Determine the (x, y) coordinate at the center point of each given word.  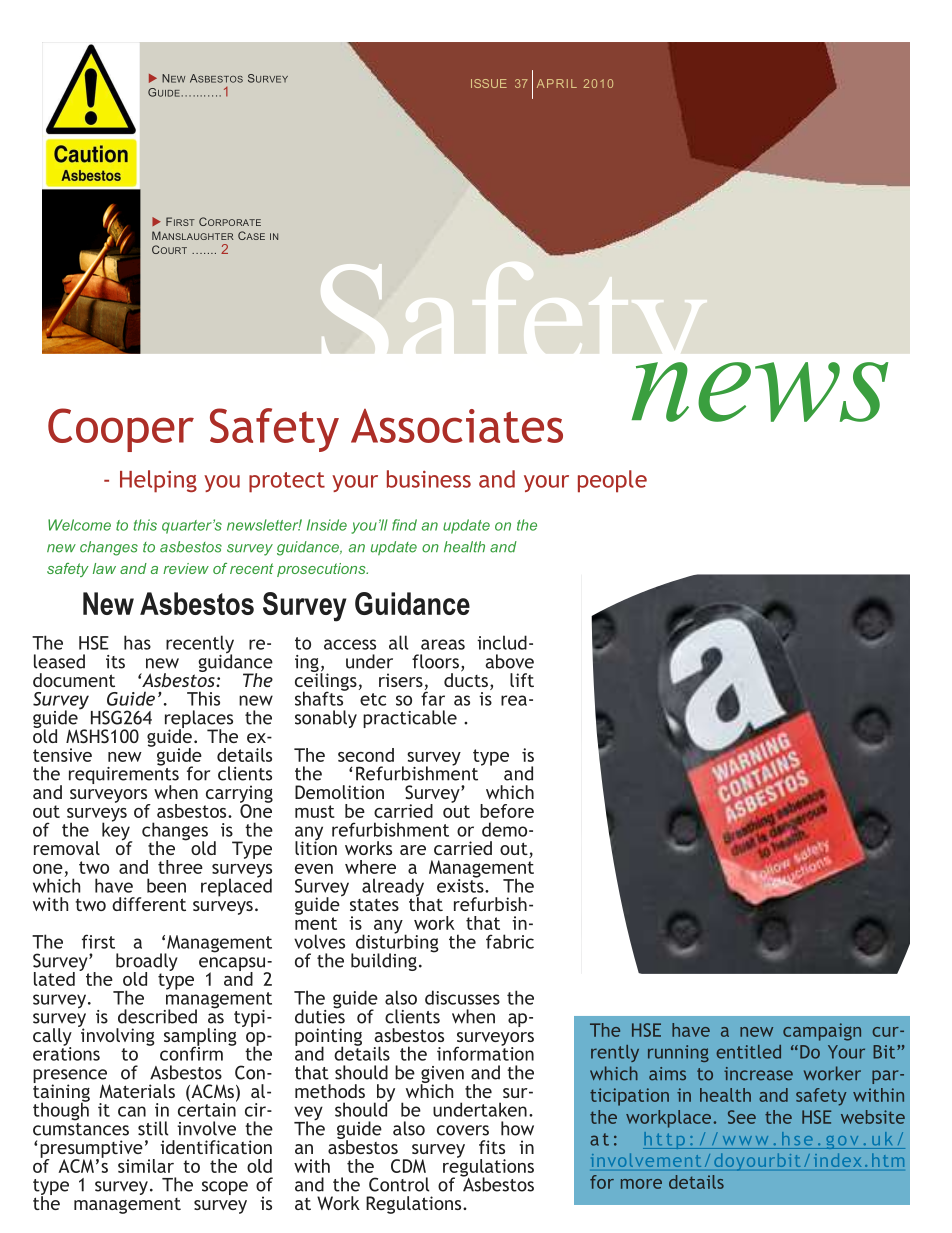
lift (522, 680)
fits (492, 1147)
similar (146, 1166)
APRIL (557, 83)
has (137, 642)
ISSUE (489, 83)
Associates (457, 426)
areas (443, 644)
